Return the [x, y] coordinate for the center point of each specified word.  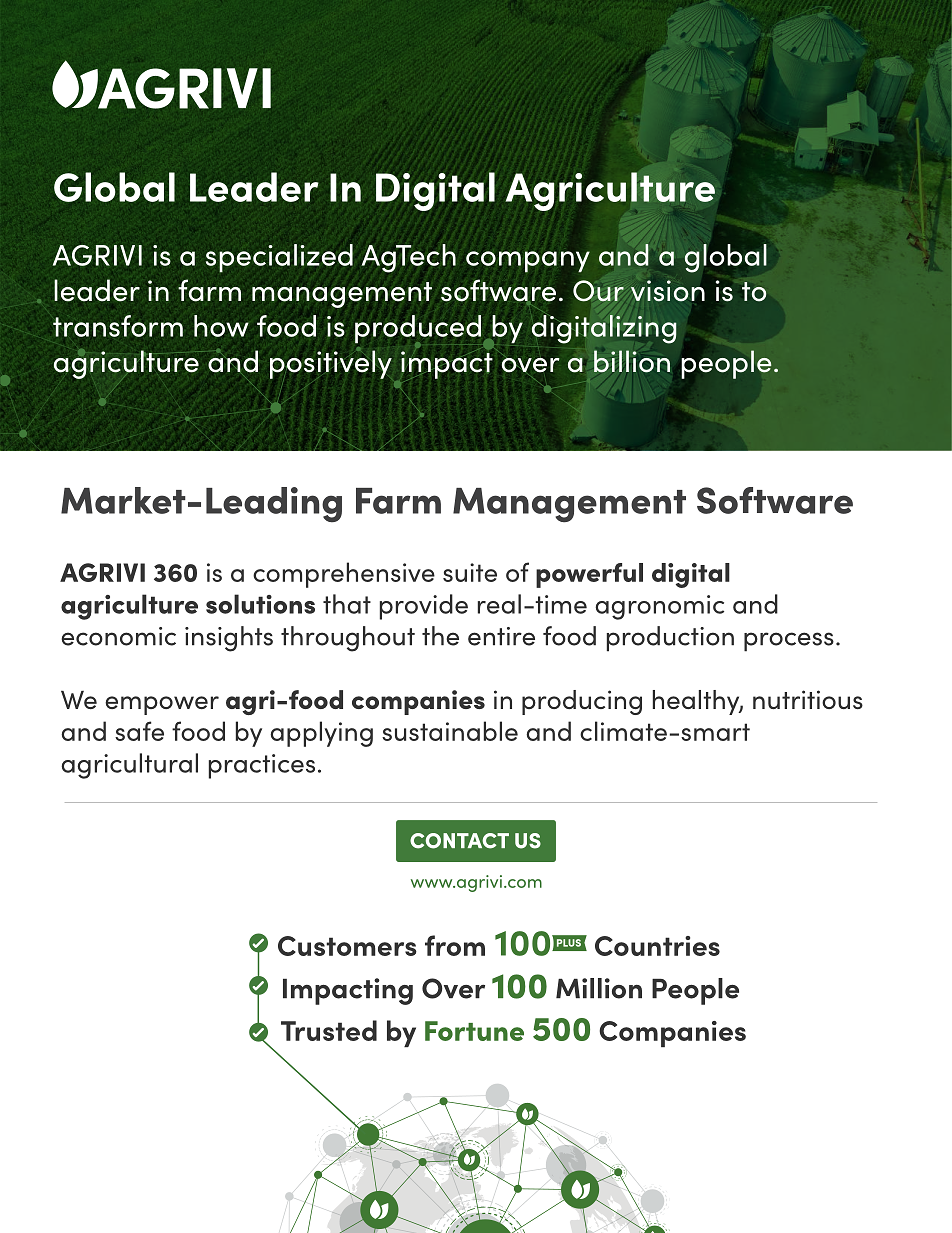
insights [229, 639]
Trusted [329, 1030]
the [440, 636]
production [670, 639]
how [221, 326]
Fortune [474, 1031]
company [528, 262]
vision [668, 291]
